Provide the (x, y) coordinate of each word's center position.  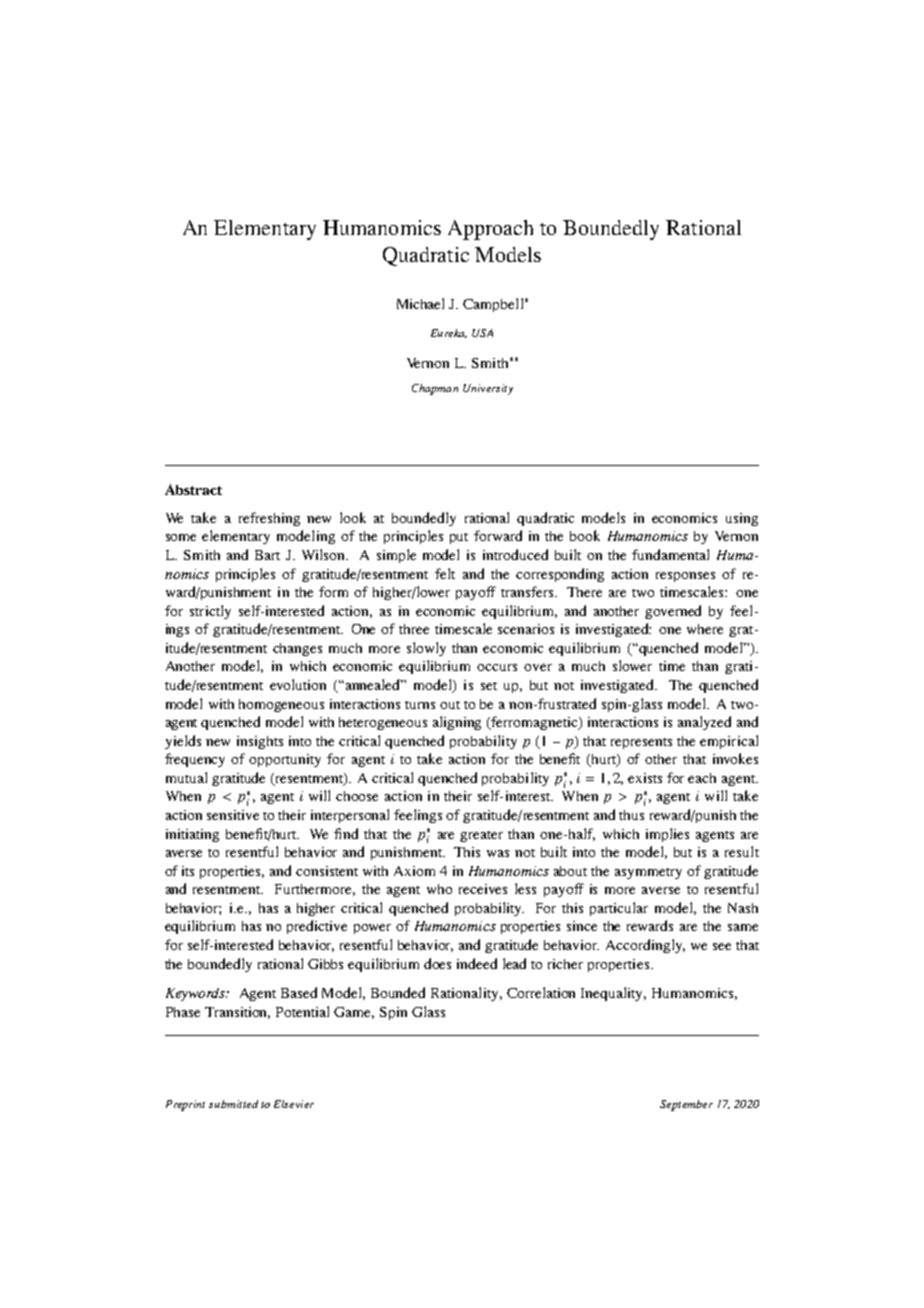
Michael (420, 303)
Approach (490, 230)
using (742, 519)
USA (482, 333)
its (188, 871)
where (705, 629)
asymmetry (648, 873)
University (488, 389)
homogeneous (281, 705)
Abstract (193, 489)
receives (483, 889)
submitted (233, 1104)
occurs (497, 667)
